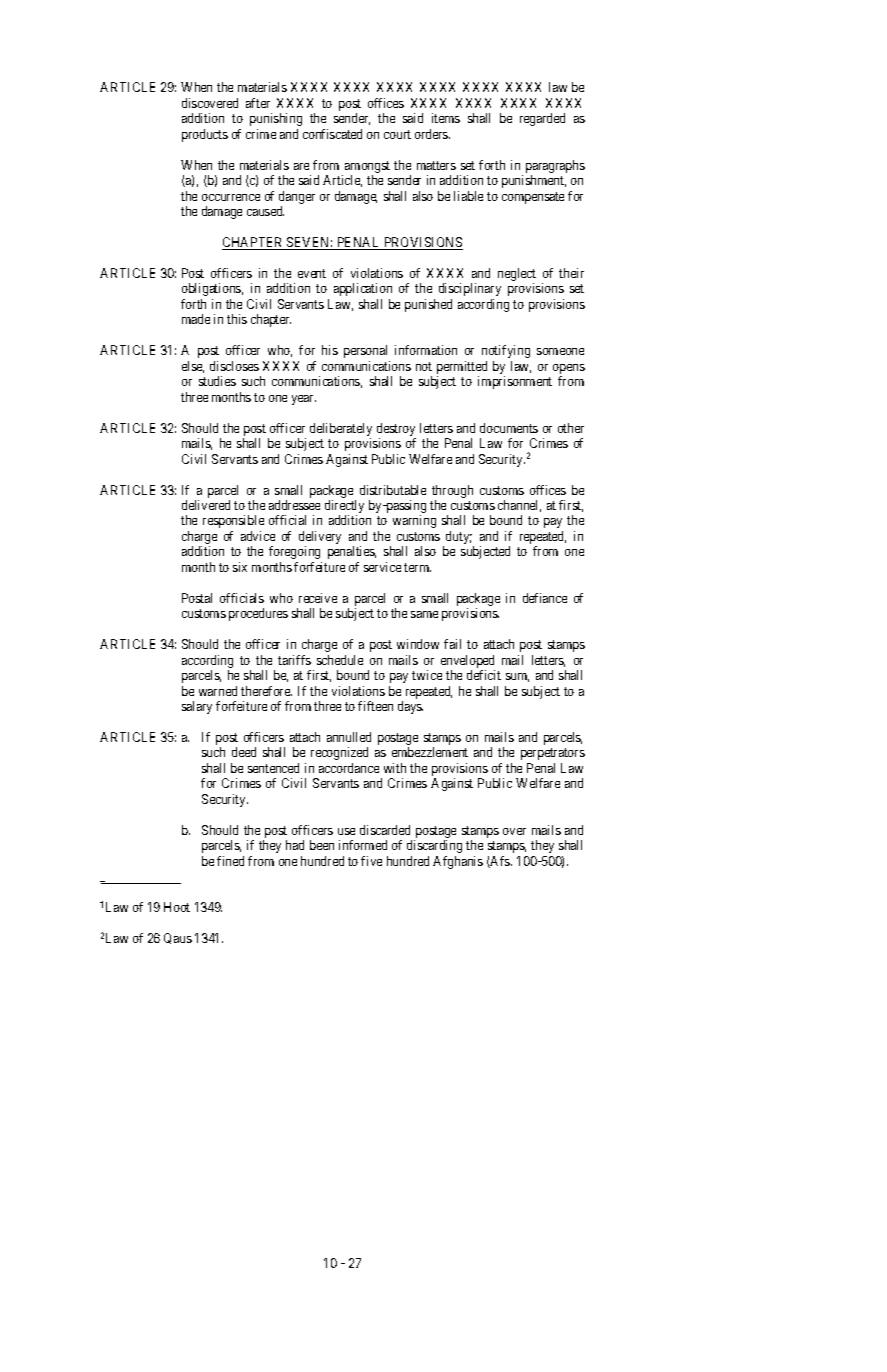 This image has width=887, height=1372. Describe the element at coordinates (515, 382) in the image. I see `imprisonment` at that location.
